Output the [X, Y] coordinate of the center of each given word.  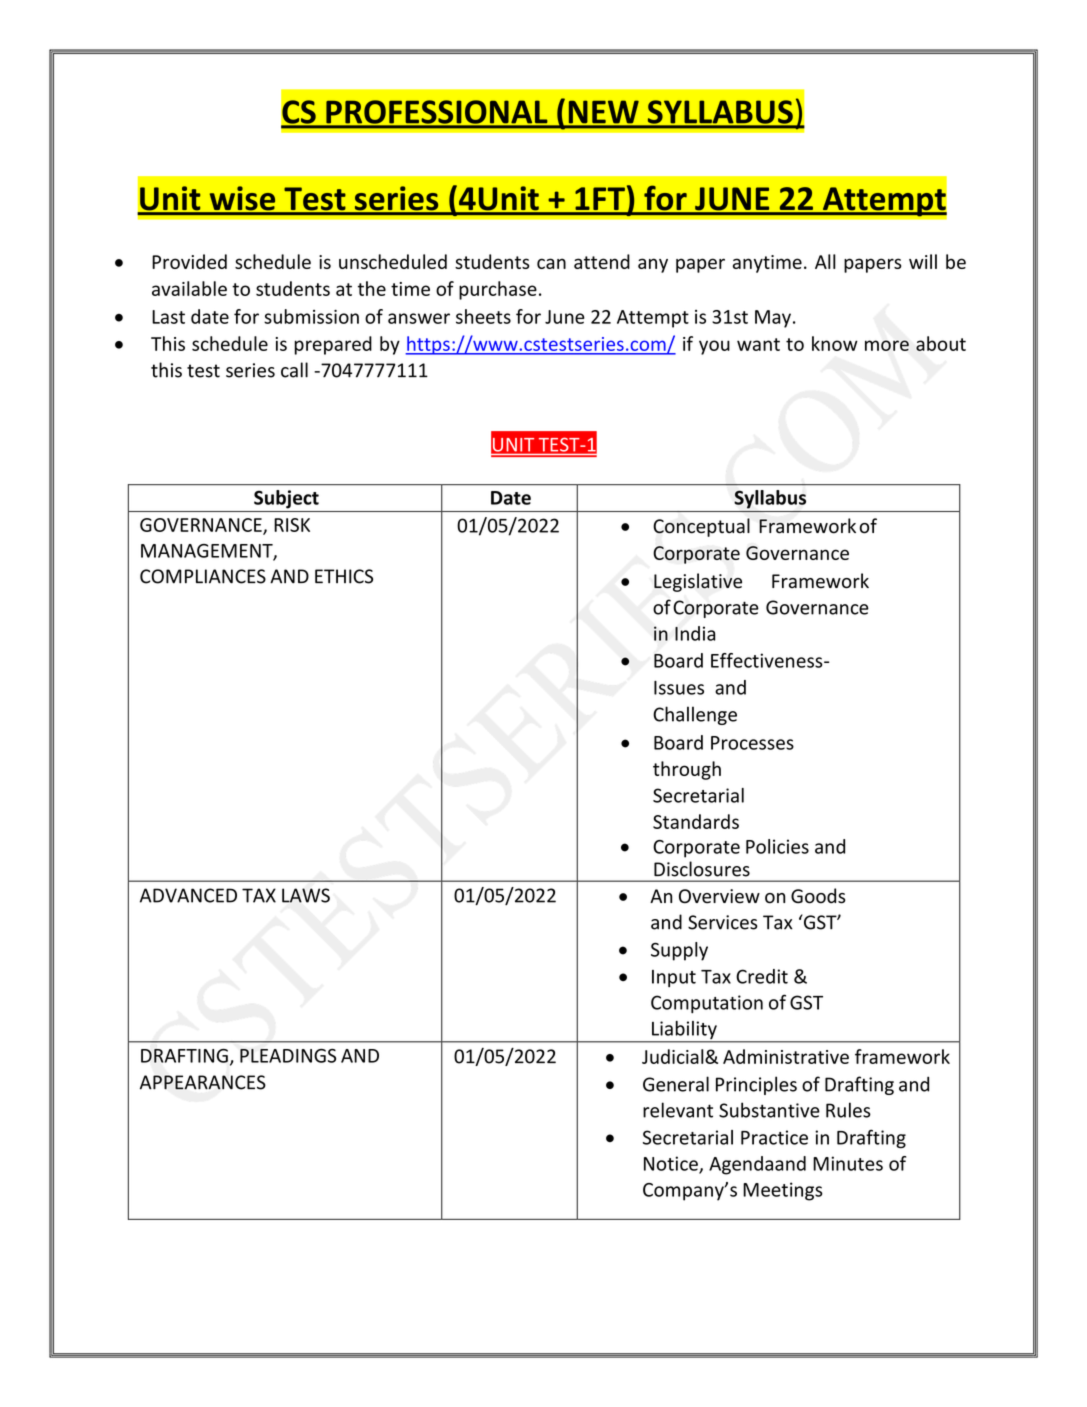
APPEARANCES [203, 1082]
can [551, 263]
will [923, 261]
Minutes [848, 1163]
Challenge [695, 715]
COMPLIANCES [203, 576]
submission [311, 316]
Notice [672, 1164]
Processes [752, 743]
